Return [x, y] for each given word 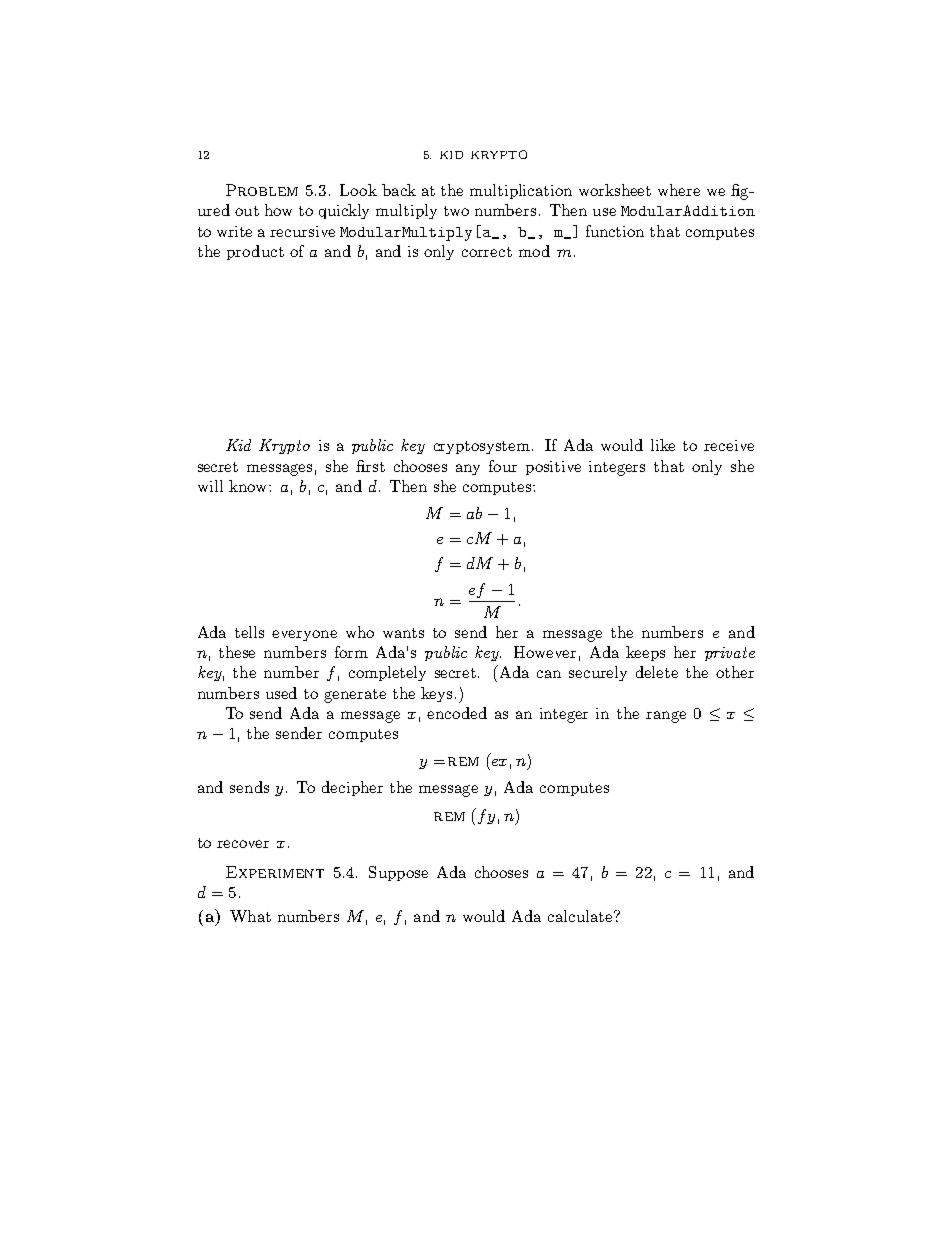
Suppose [398, 873]
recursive [302, 231]
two [456, 211]
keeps [645, 653]
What [250, 916]
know [249, 486]
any [468, 469]
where [679, 190]
